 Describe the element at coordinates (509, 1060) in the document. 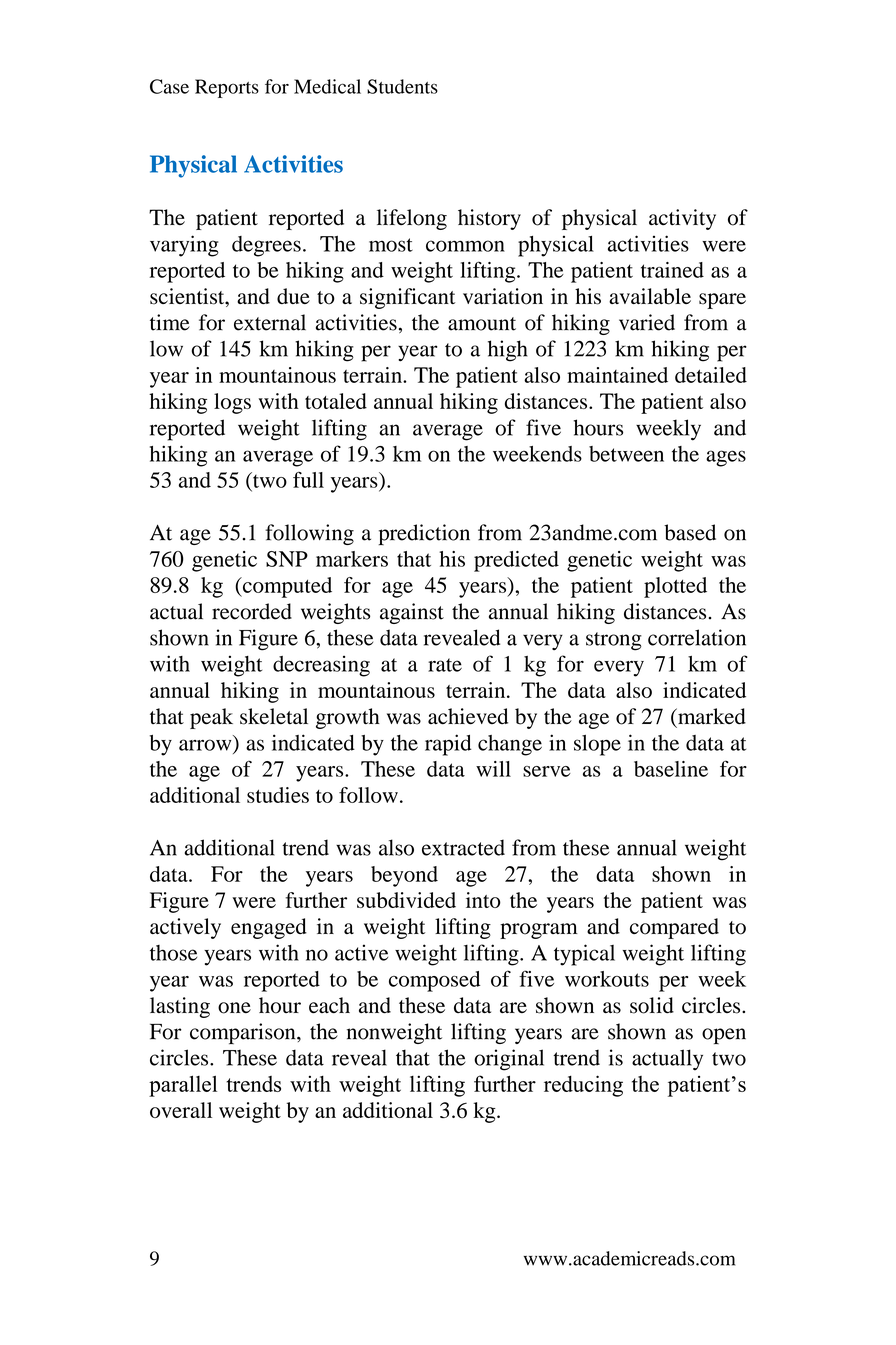

I see `original` at that location.
